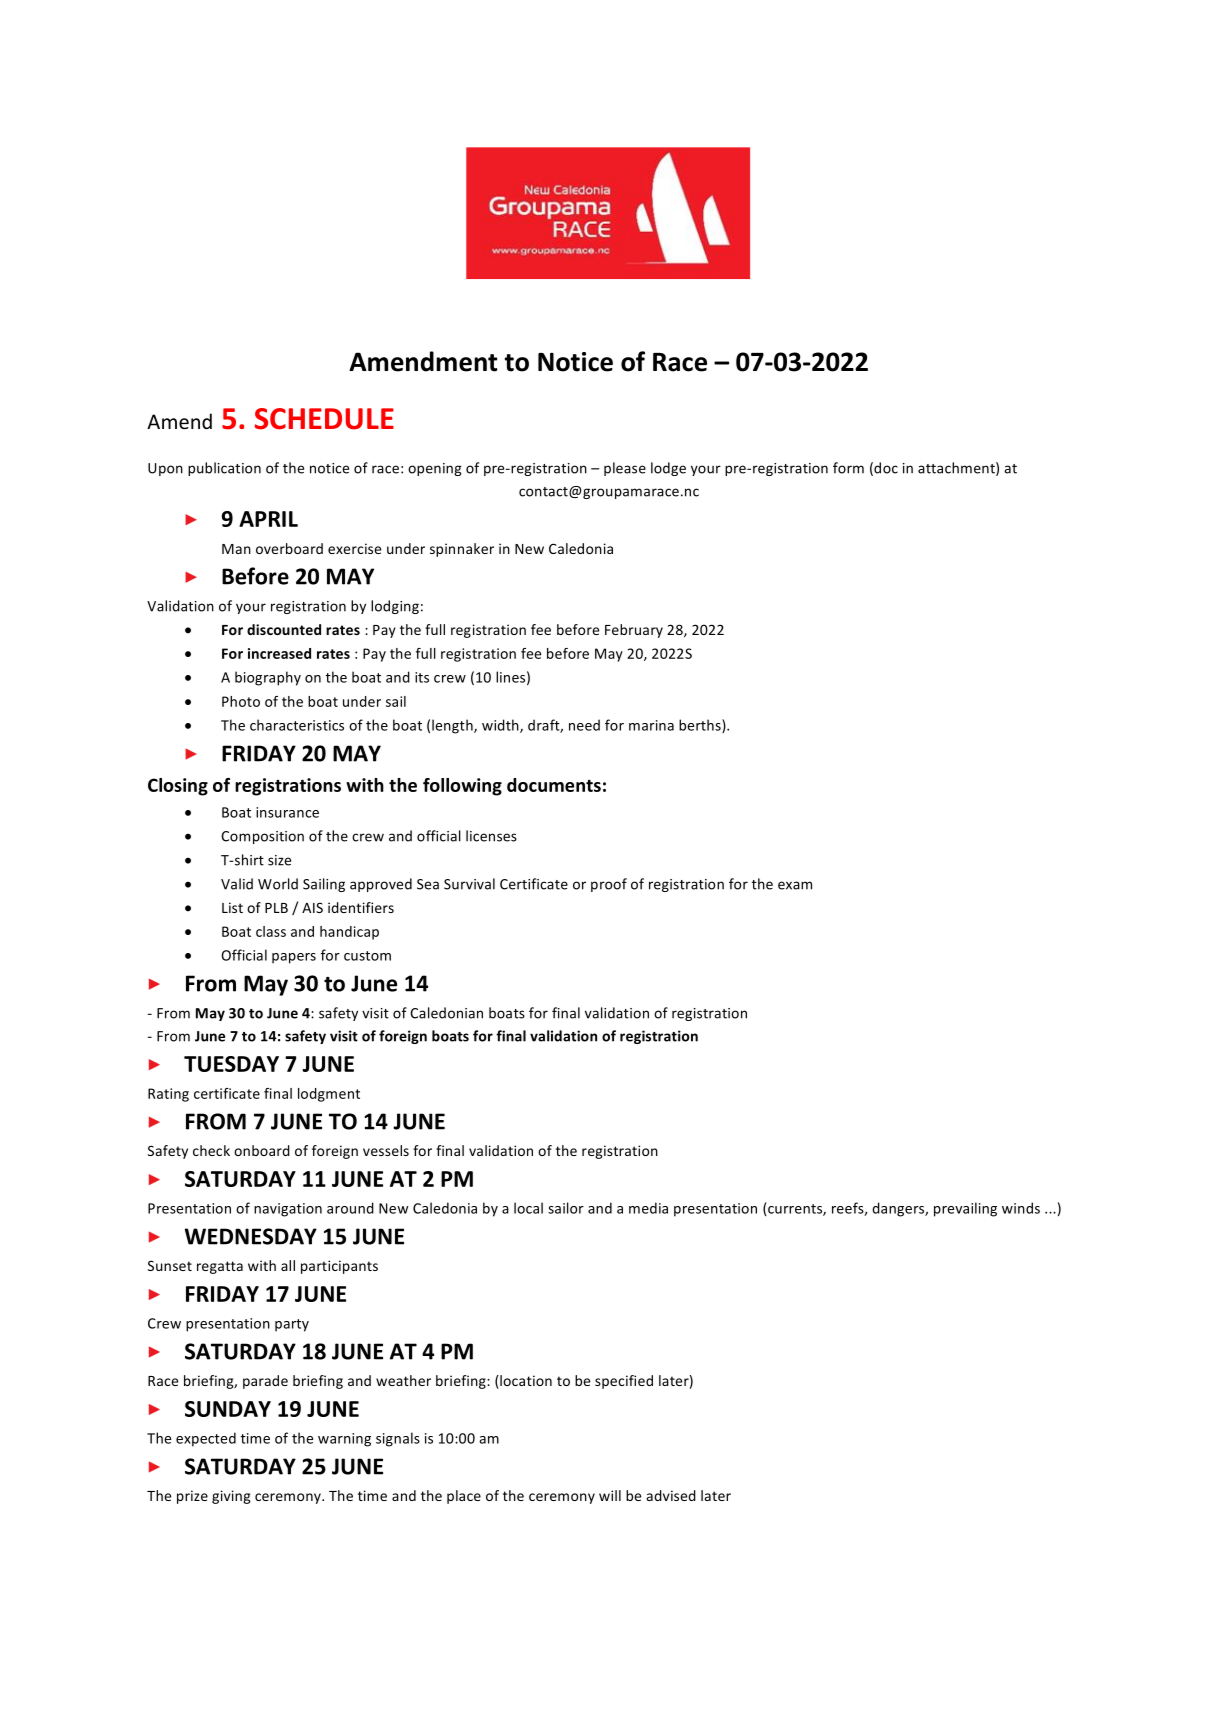 The width and height of the image is (1218, 1723). What do you see at coordinates (795, 885) in the image?
I see `exam` at bounding box center [795, 885].
